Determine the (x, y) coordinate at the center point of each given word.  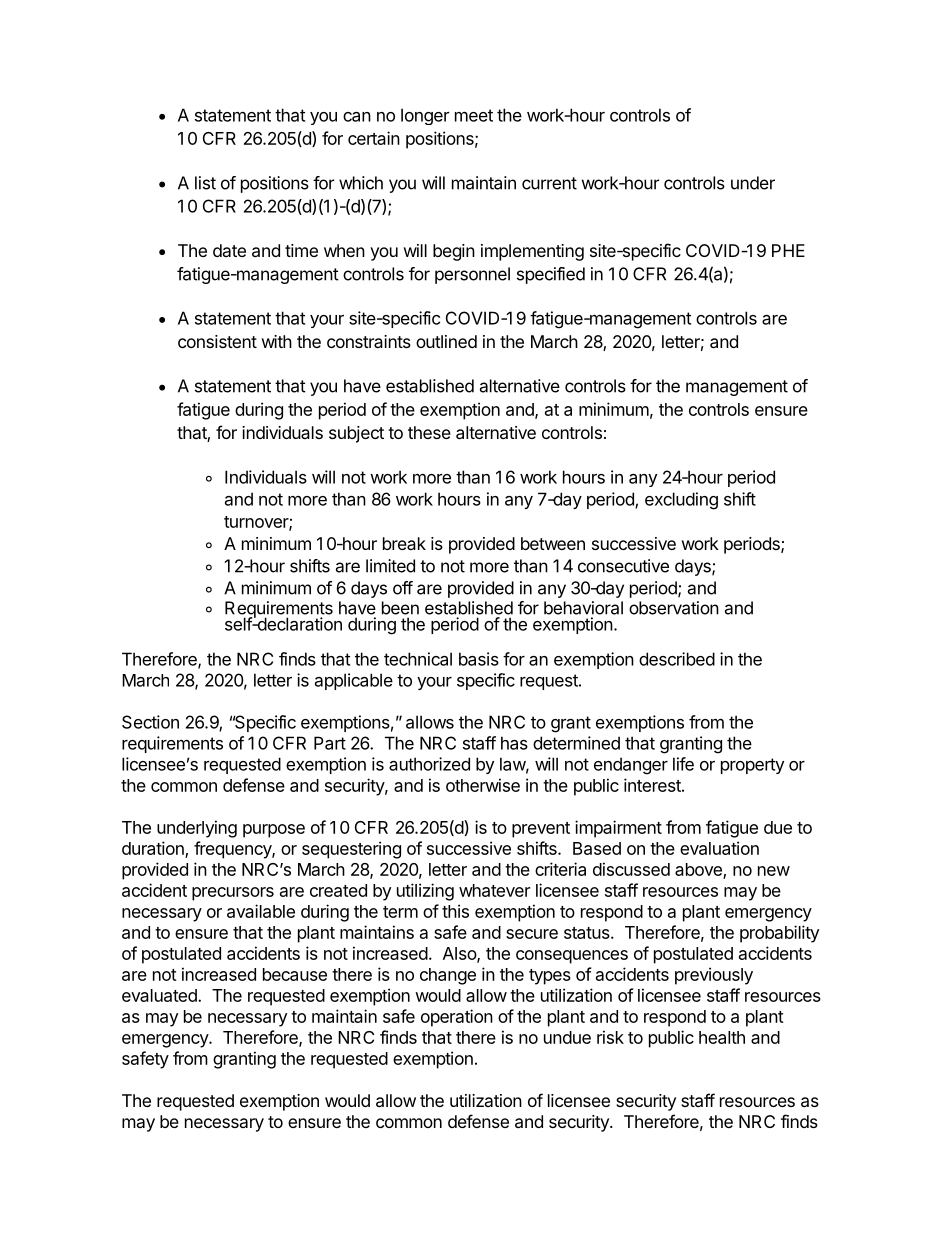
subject (356, 434)
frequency (233, 850)
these (429, 432)
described (677, 659)
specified (551, 275)
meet (474, 115)
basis (479, 659)
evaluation (719, 848)
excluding (681, 501)
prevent (541, 830)
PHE (788, 250)
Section (150, 722)
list (205, 183)
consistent (217, 341)
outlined (446, 341)
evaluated (160, 995)
